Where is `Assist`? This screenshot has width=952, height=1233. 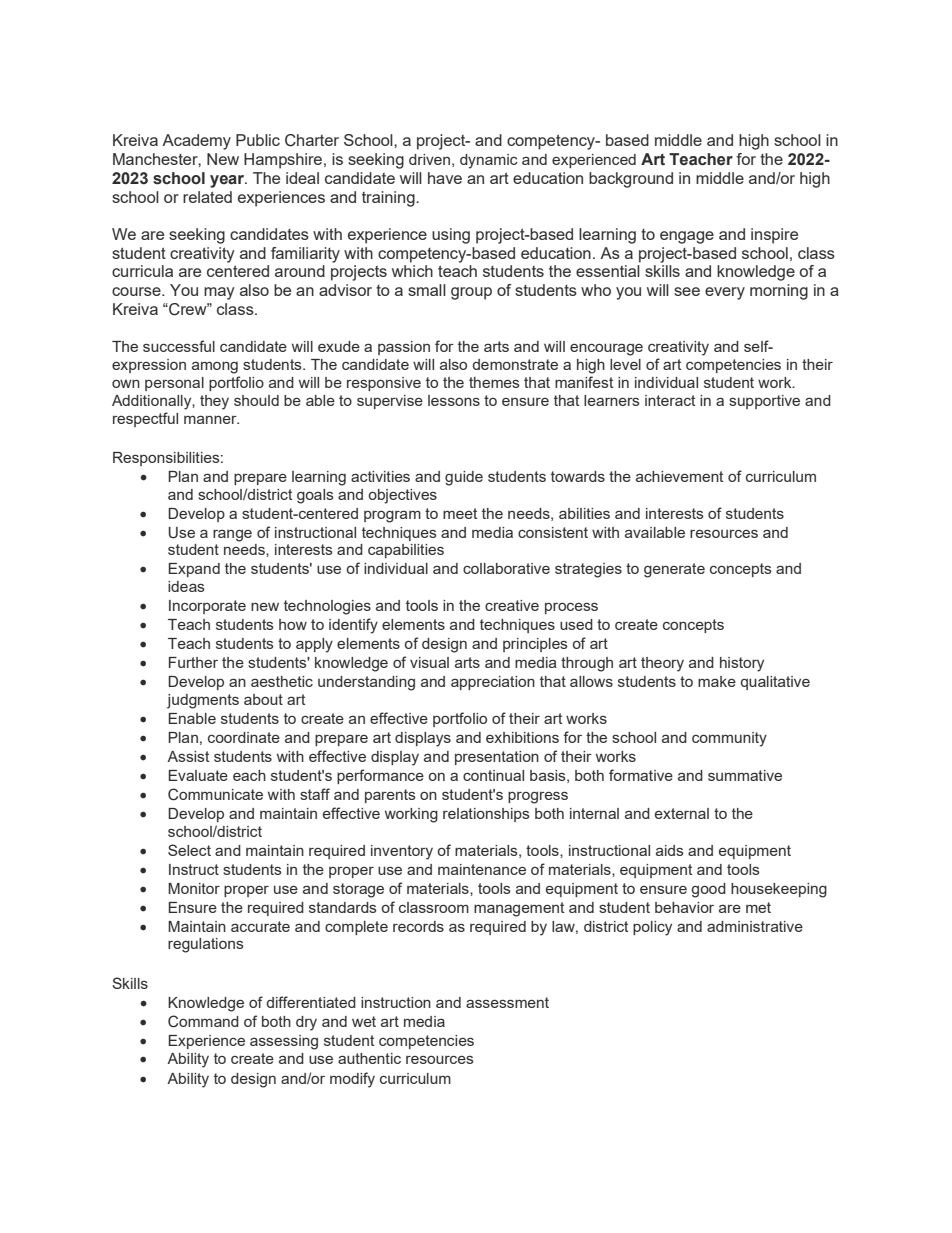
Assist is located at coordinates (188, 756).
